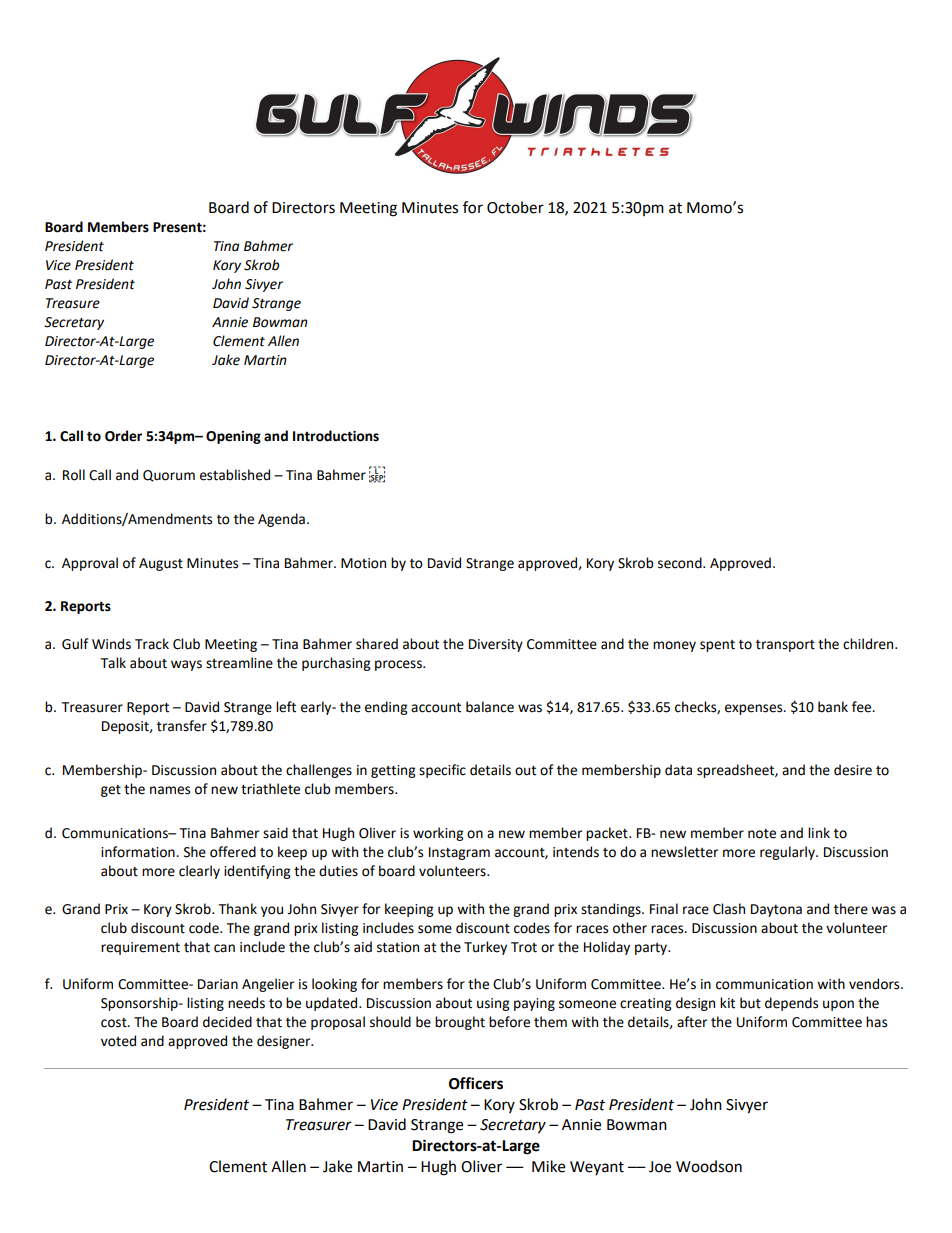 Image resolution: width=952 pixels, height=1233 pixels. I want to click on Daytona, so click(776, 910).
